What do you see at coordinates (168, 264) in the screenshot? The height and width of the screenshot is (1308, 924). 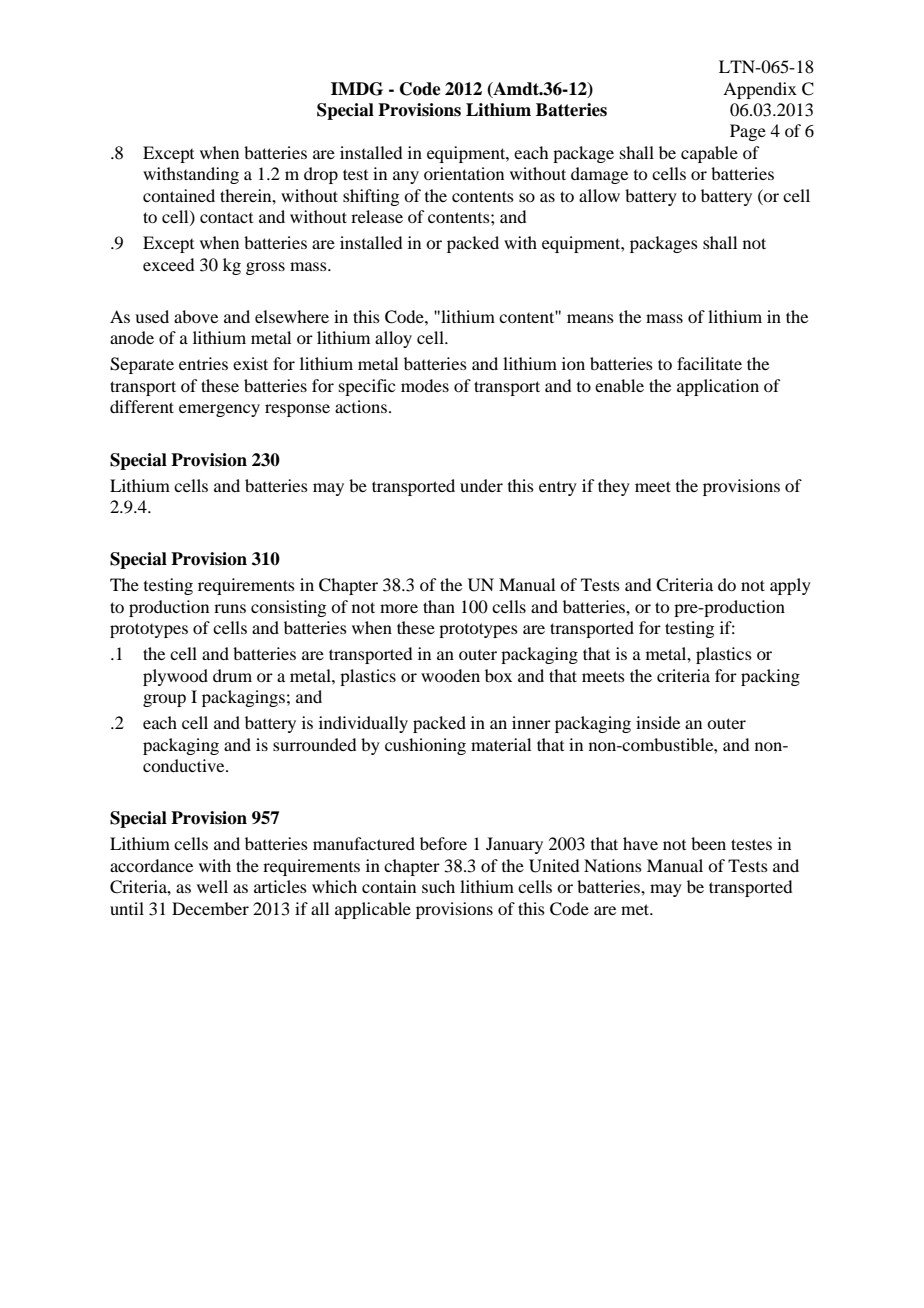 I see `exceed` at bounding box center [168, 264].
